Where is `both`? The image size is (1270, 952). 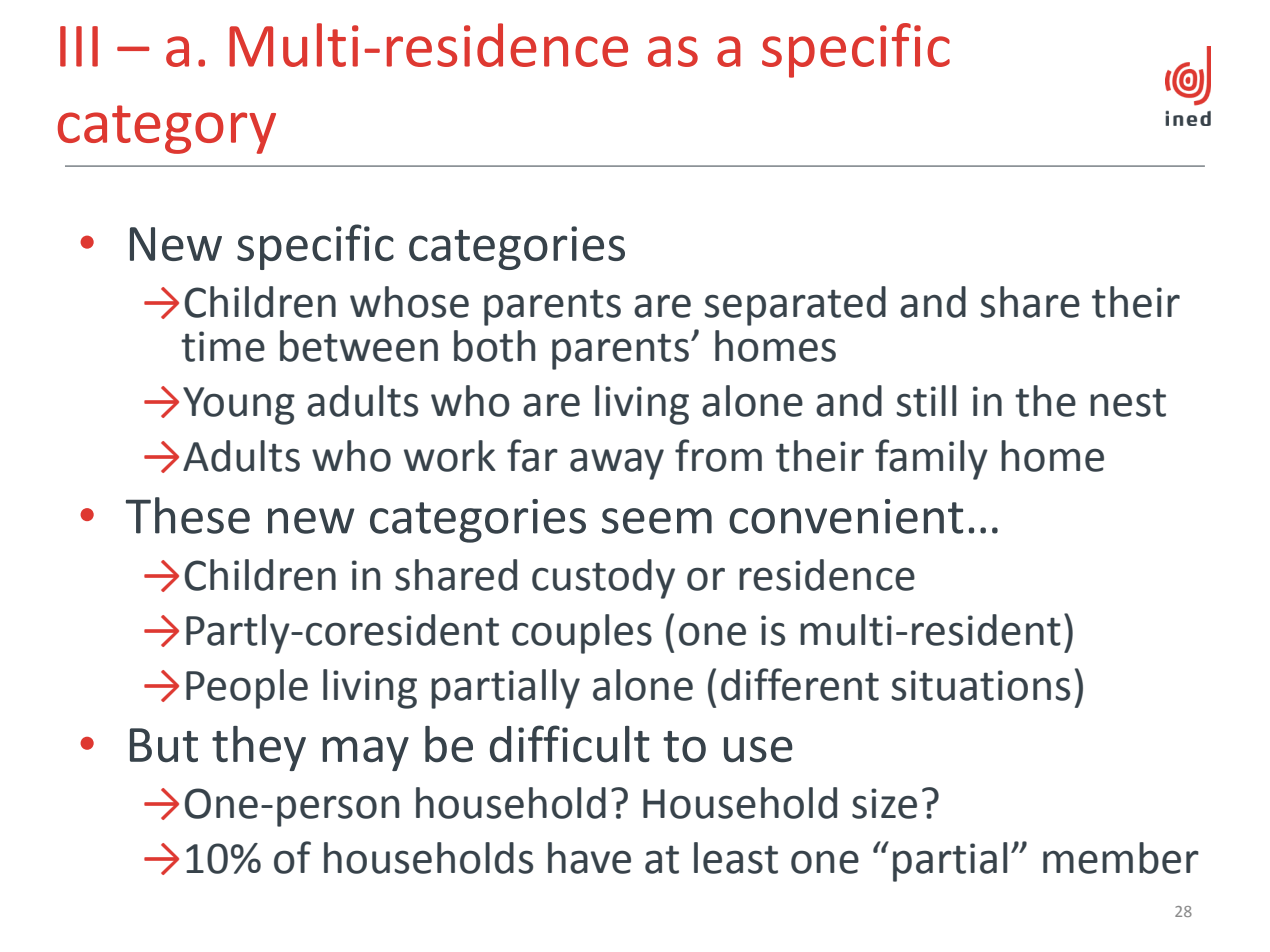
both is located at coordinates (494, 346).
